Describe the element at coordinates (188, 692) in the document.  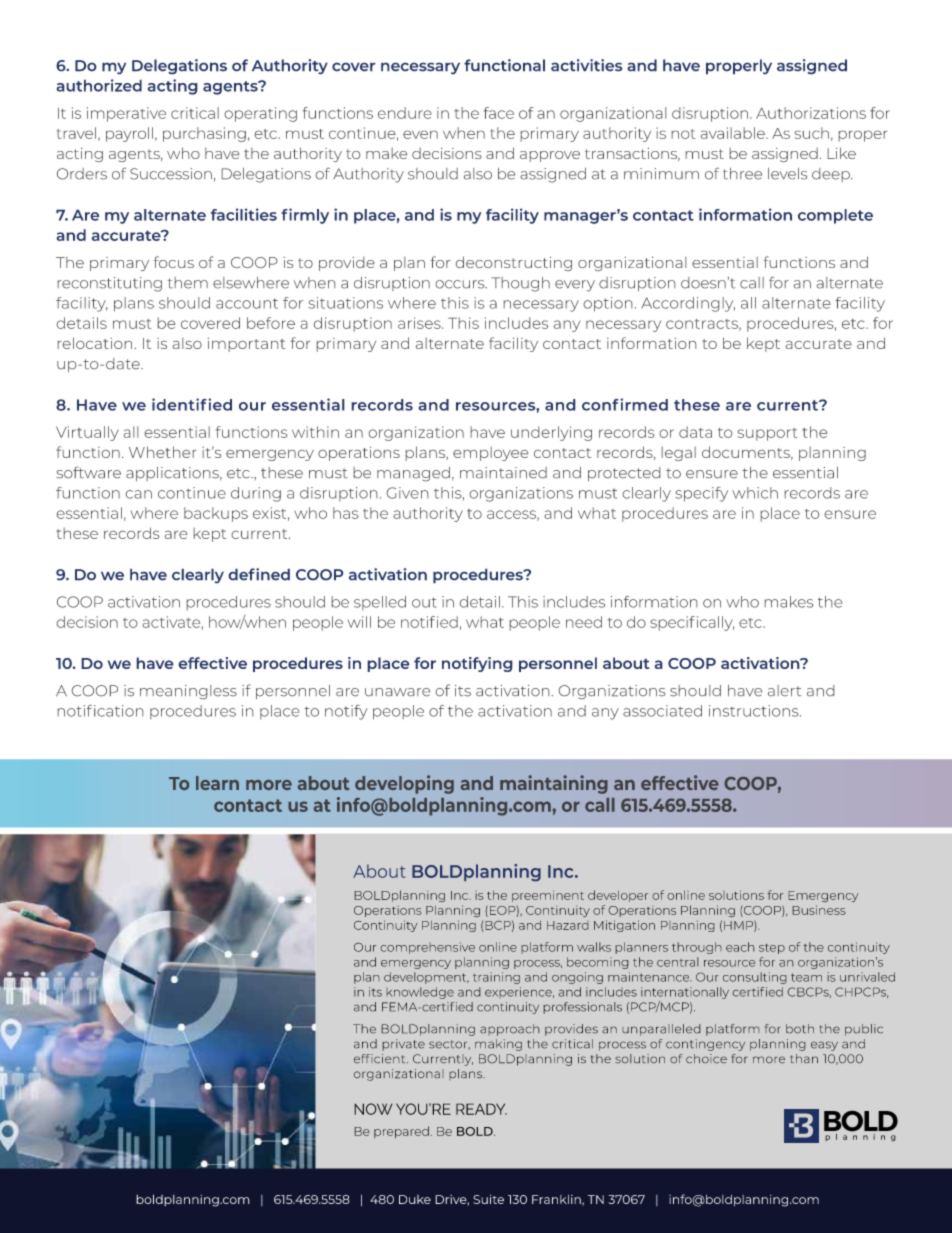
I see `meaningless` at that location.
